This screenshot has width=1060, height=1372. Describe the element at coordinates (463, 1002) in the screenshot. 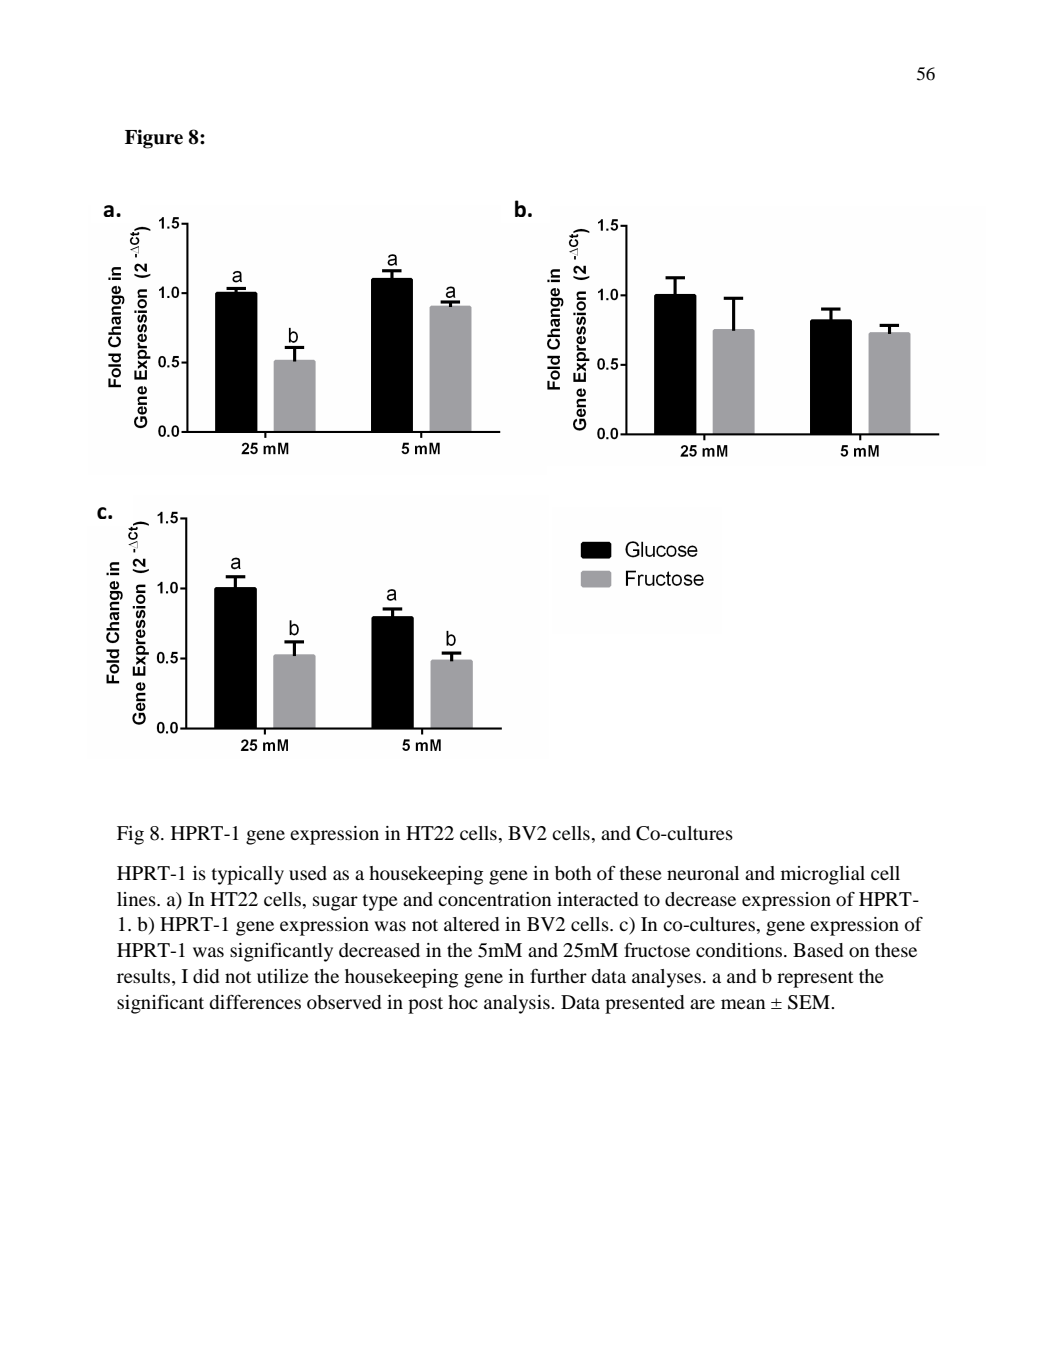

I see `hoc` at that location.
